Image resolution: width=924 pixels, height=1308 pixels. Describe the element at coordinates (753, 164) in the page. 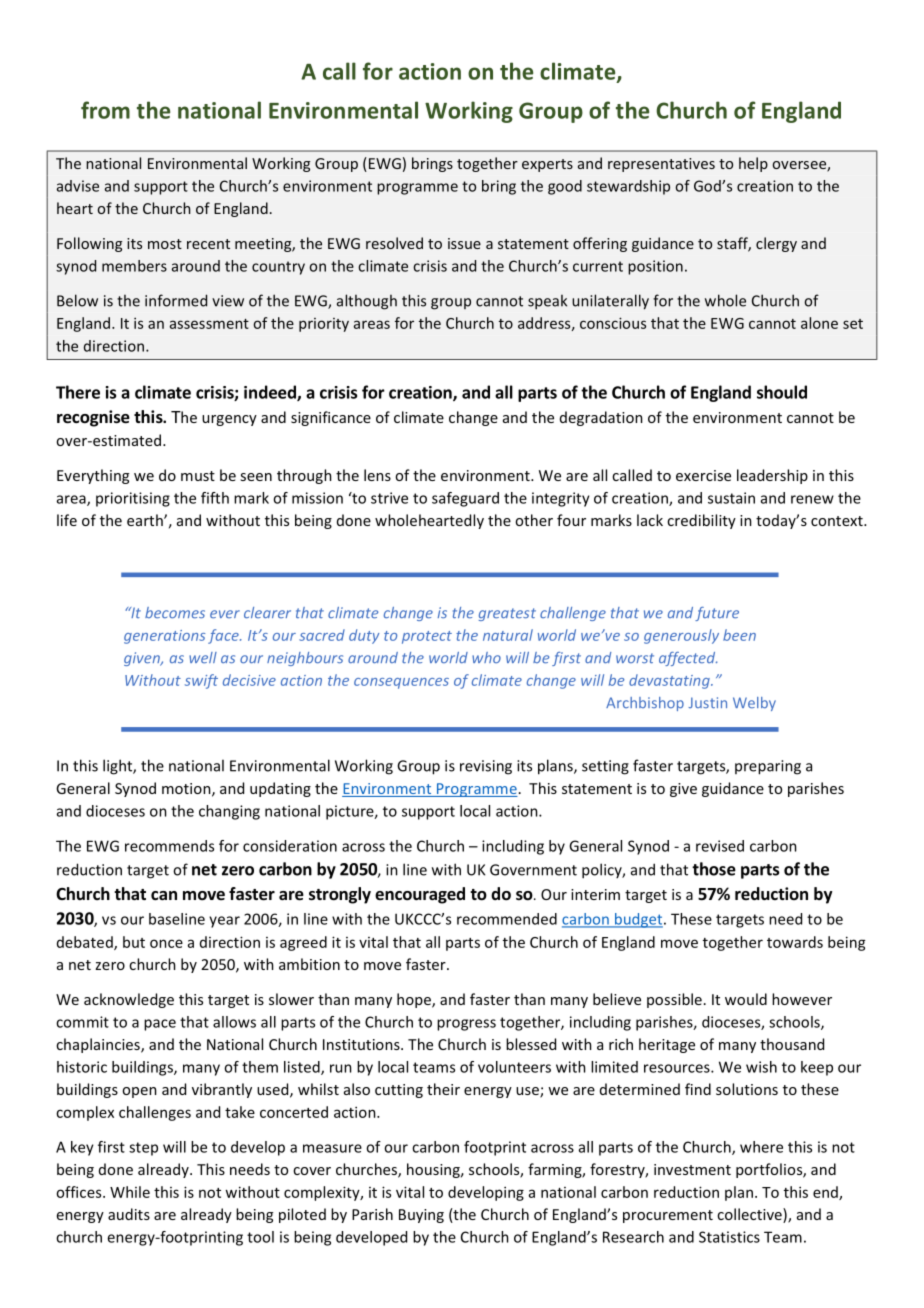

I see `help` at that location.
